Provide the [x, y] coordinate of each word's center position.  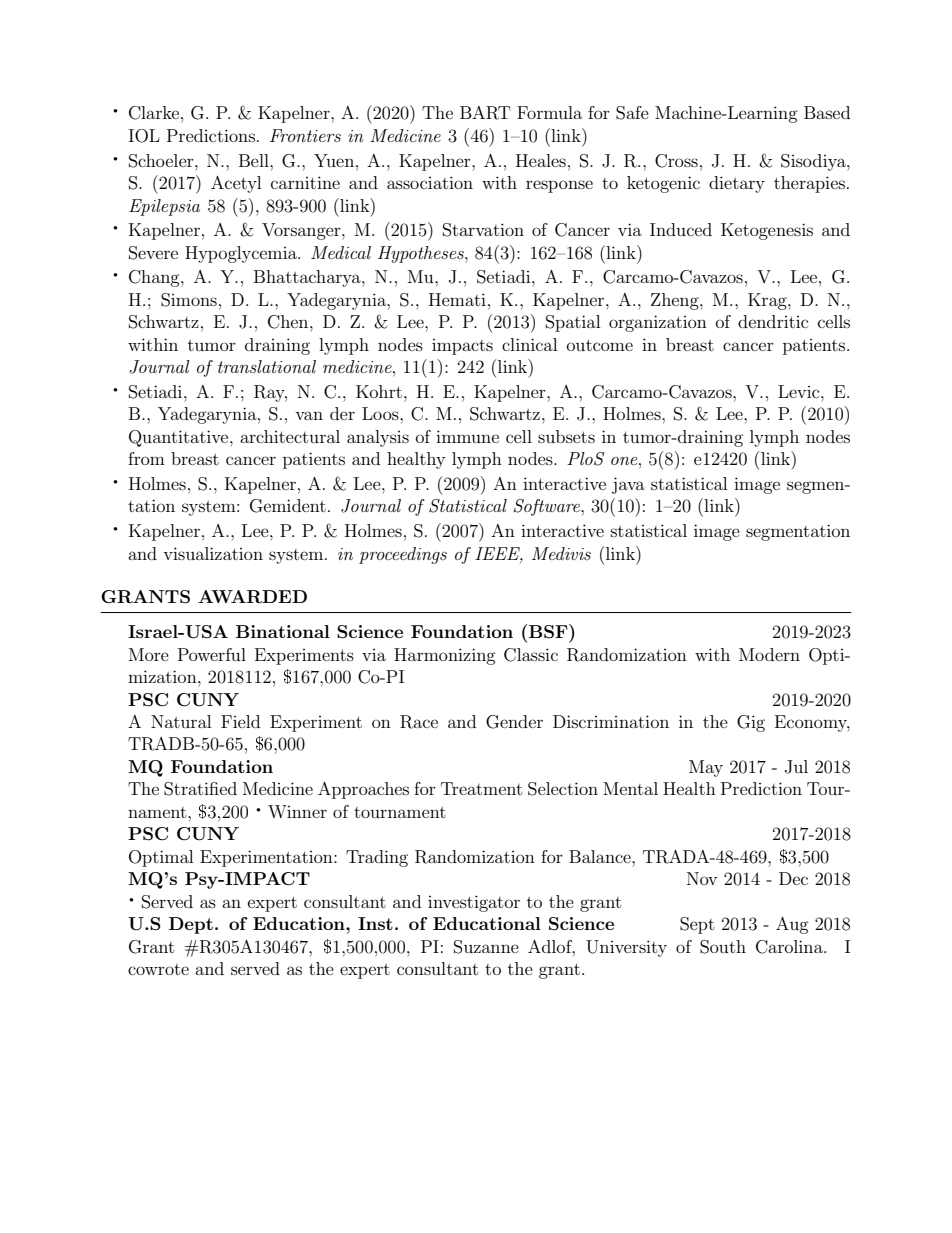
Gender [514, 722]
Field [240, 721]
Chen [289, 322]
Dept [191, 925]
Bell [255, 160]
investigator [474, 903]
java [628, 485]
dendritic [773, 321]
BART [485, 113]
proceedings [403, 555]
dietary [737, 184]
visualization [213, 553]
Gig [751, 723]
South [723, 947]
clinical [529, 344]
